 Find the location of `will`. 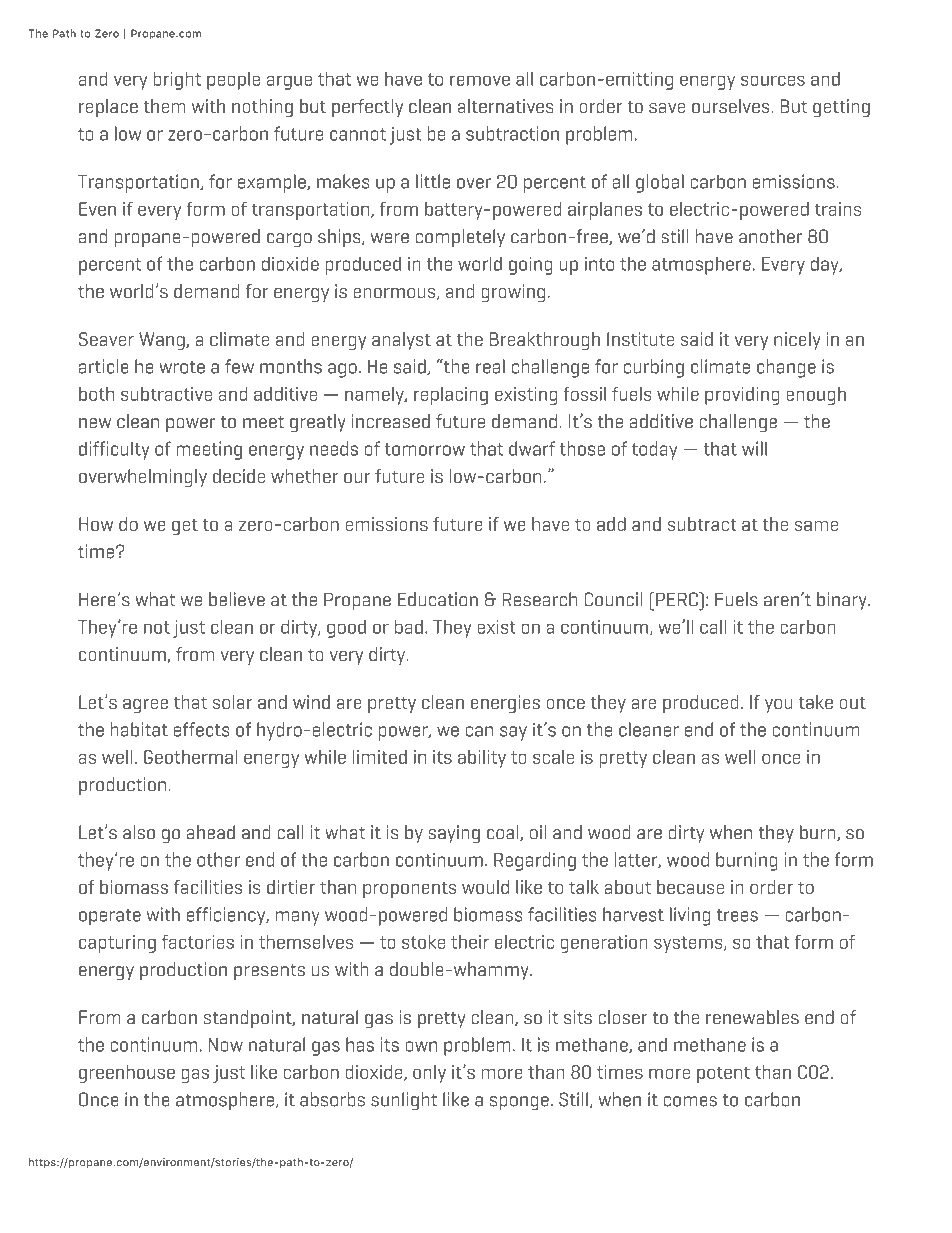

will is located at coordinates (754, 448).
